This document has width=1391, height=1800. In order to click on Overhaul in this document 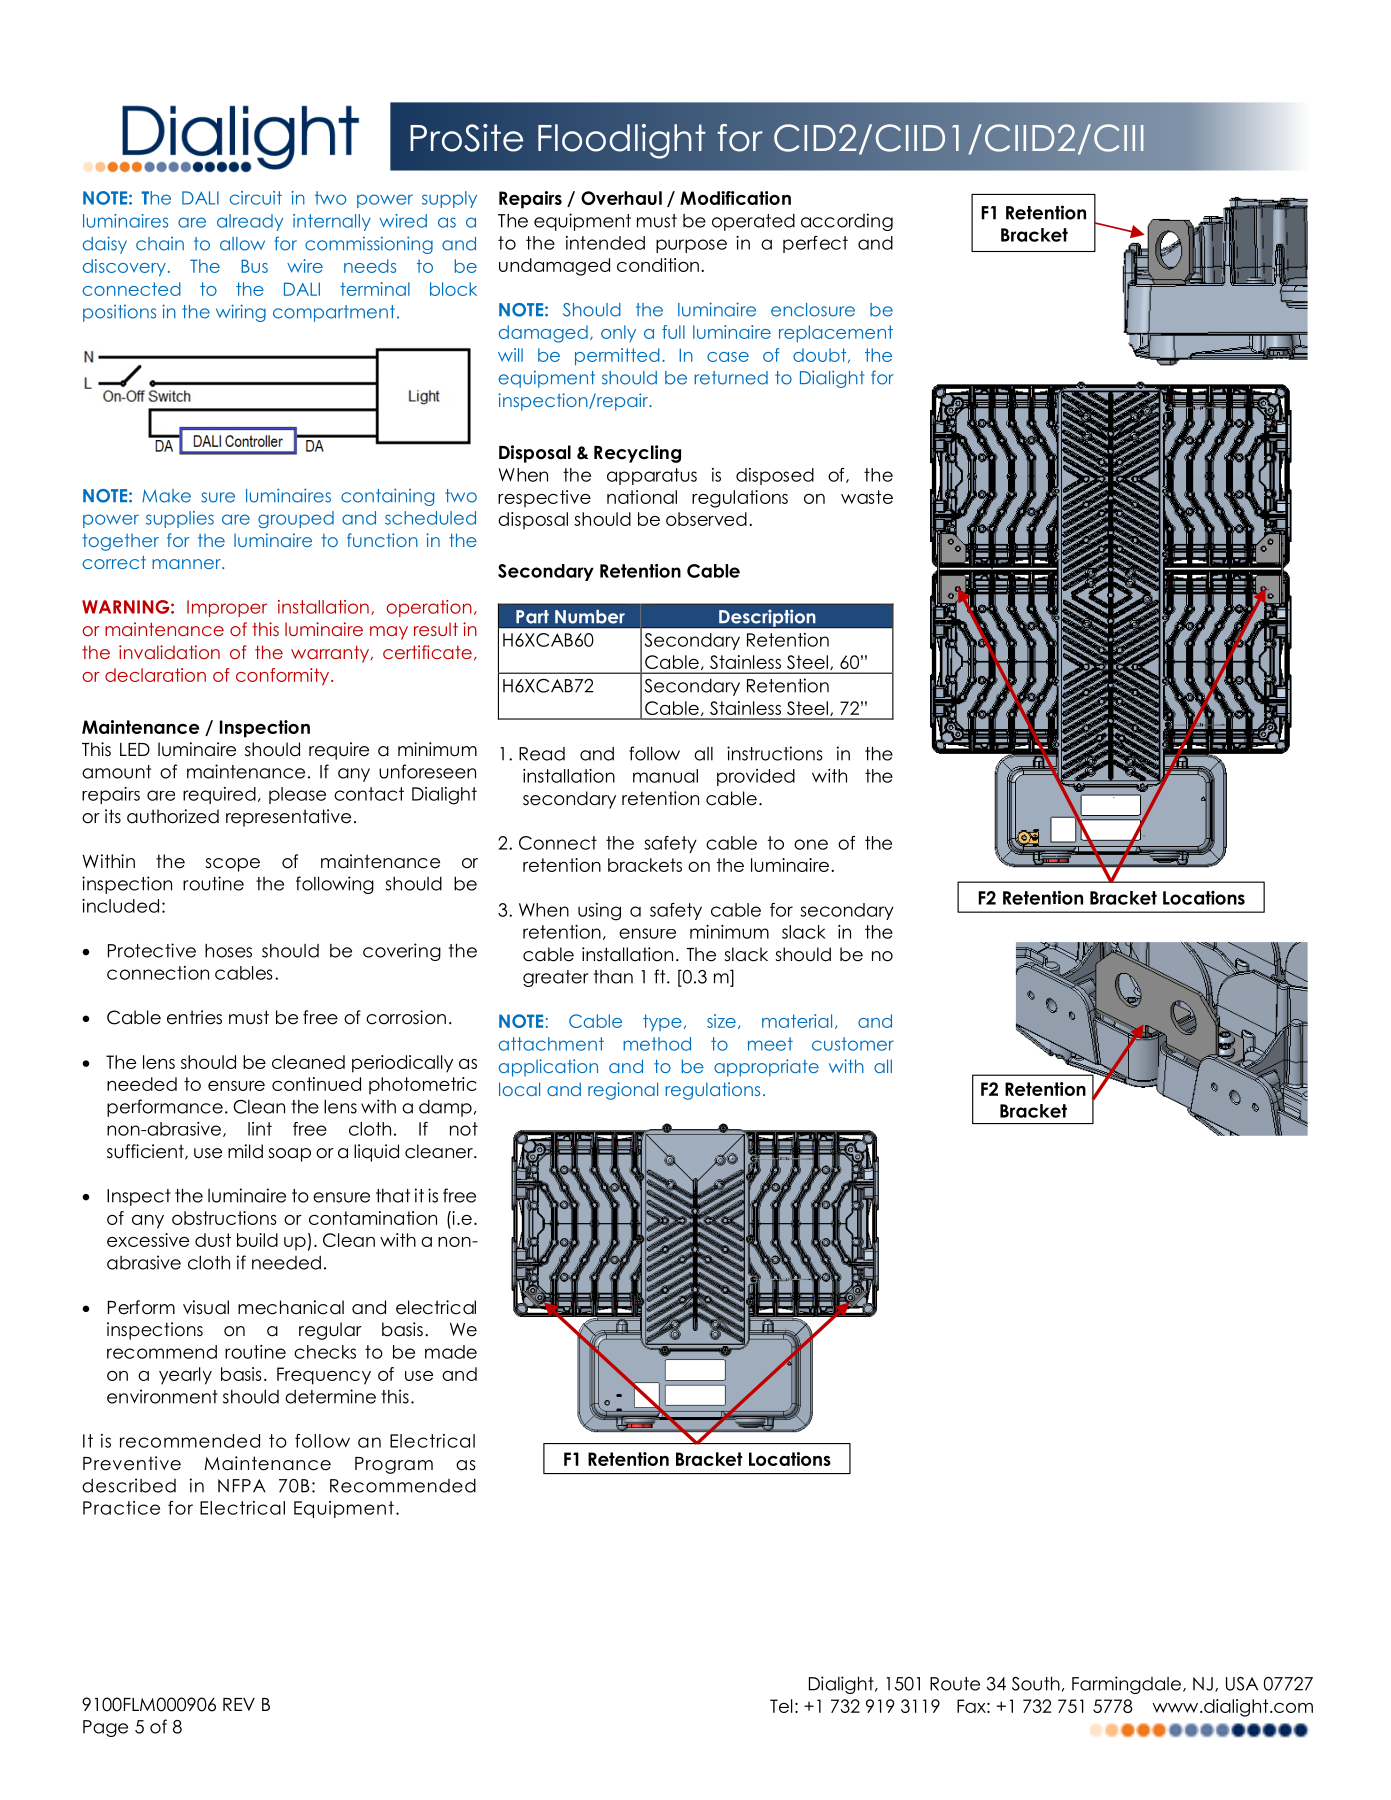, I will do `click(621, 198)`.
